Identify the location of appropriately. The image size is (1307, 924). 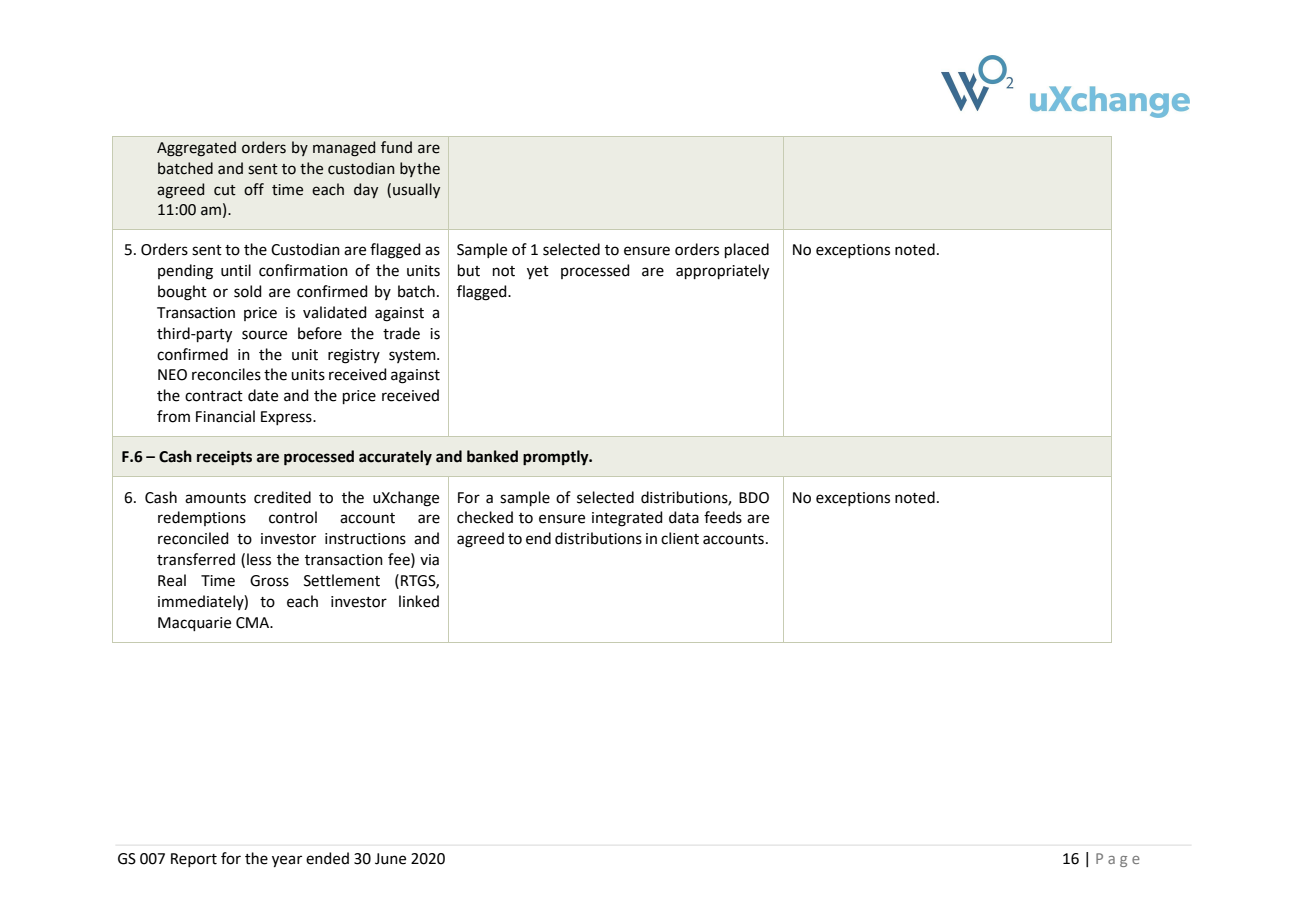
(722, 272).
